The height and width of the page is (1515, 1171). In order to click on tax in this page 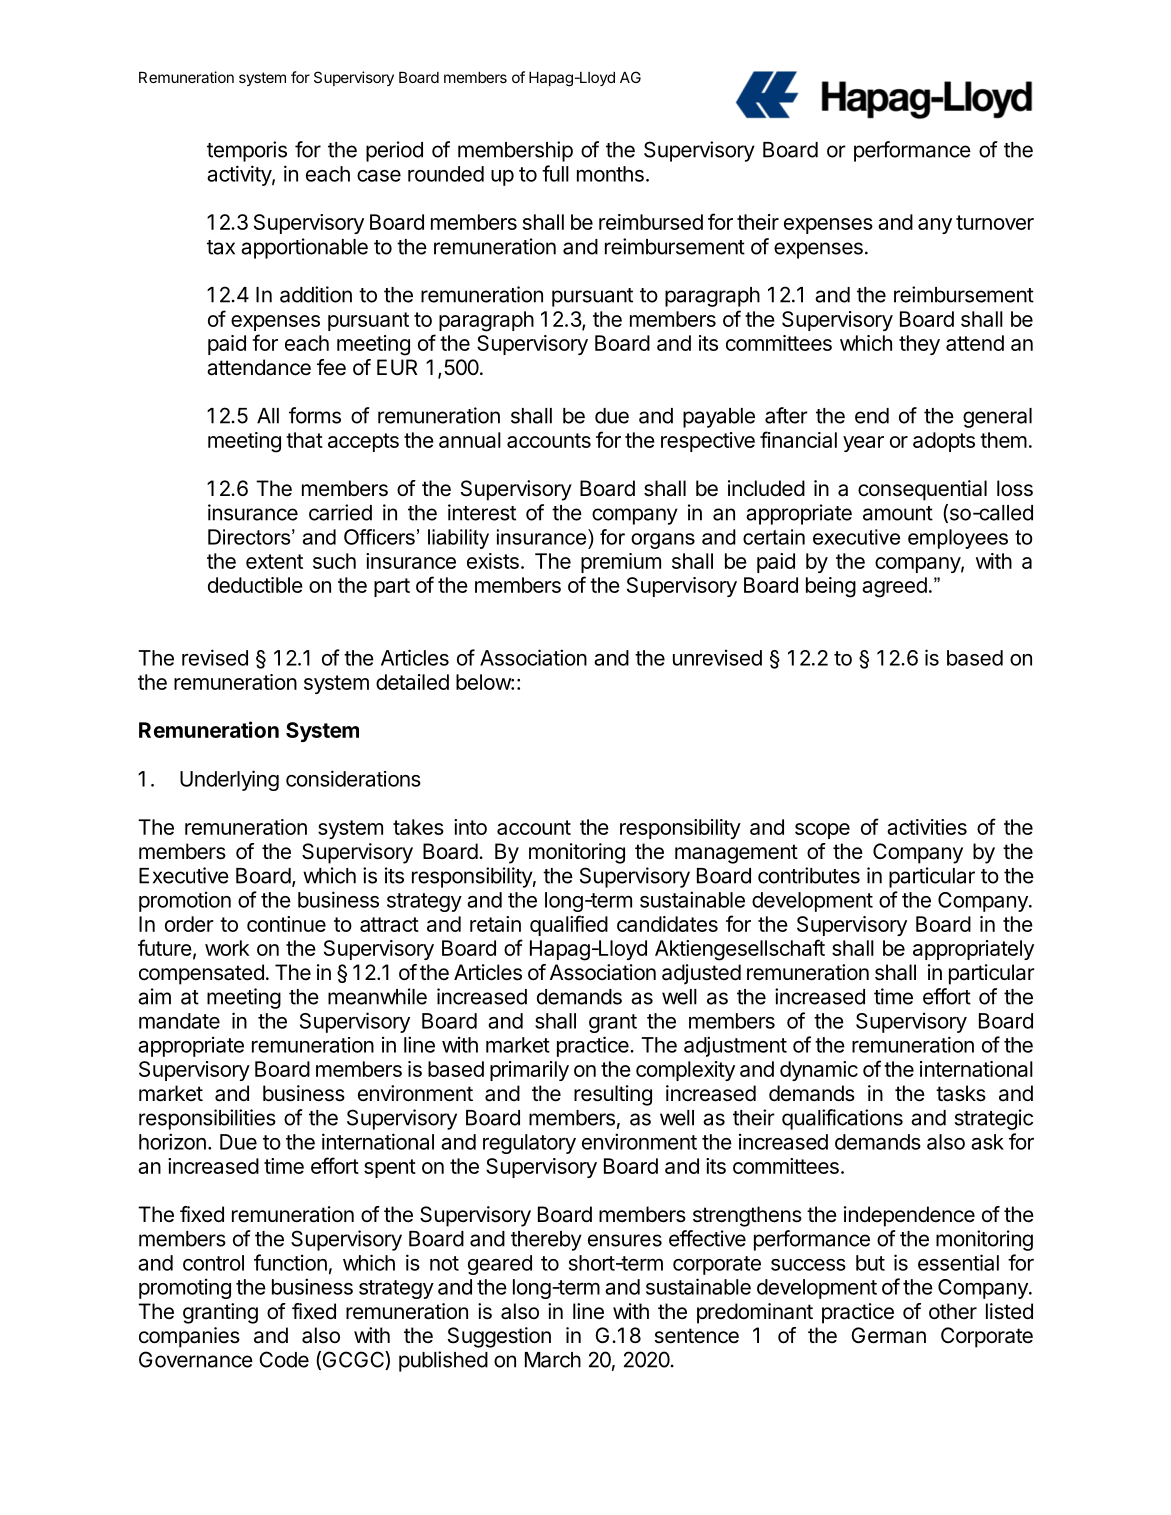, I will do `click(221, 247)`.
